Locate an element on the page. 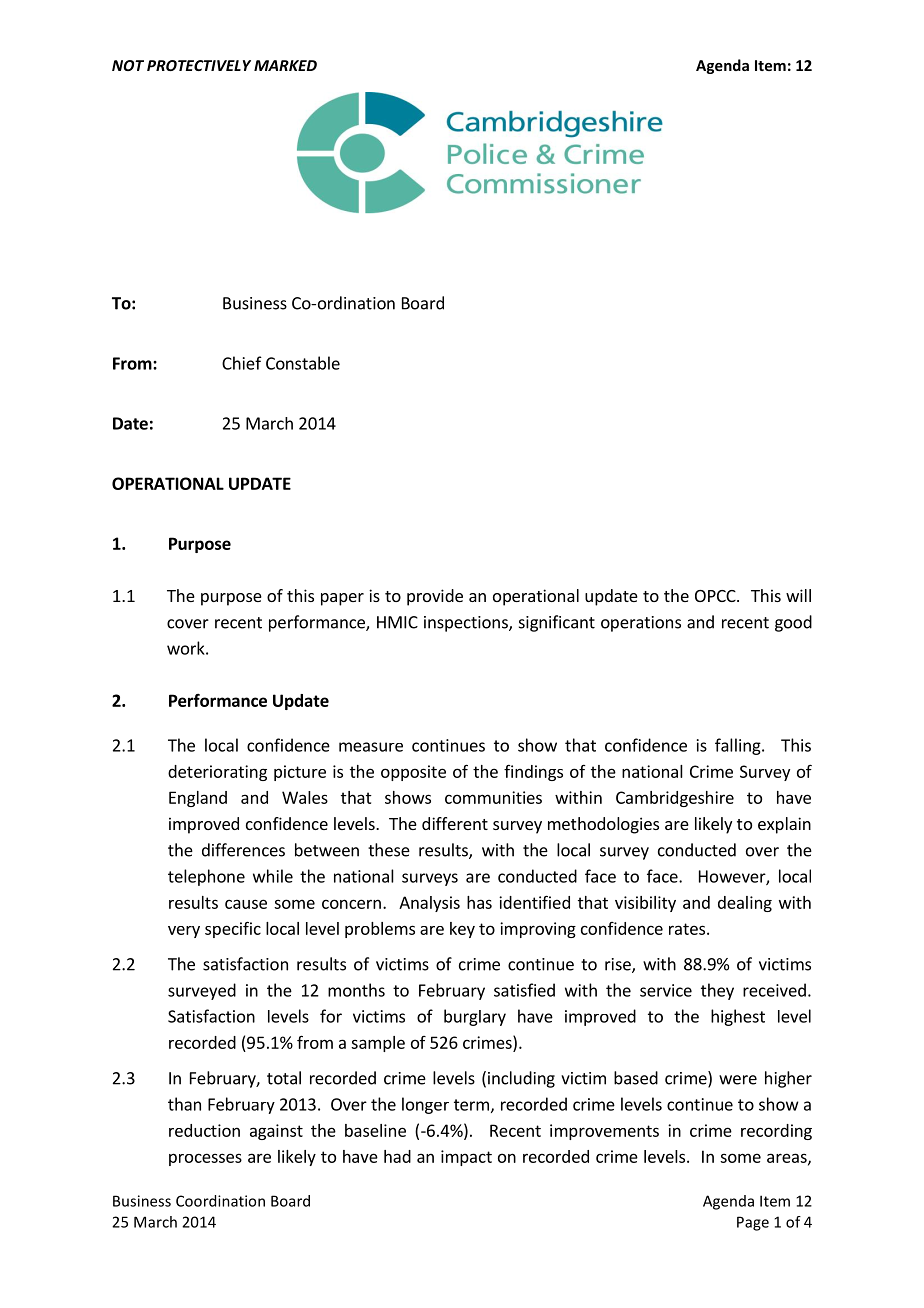 The image size is (924, 1308). provide is located at coordinates (435, 597).
